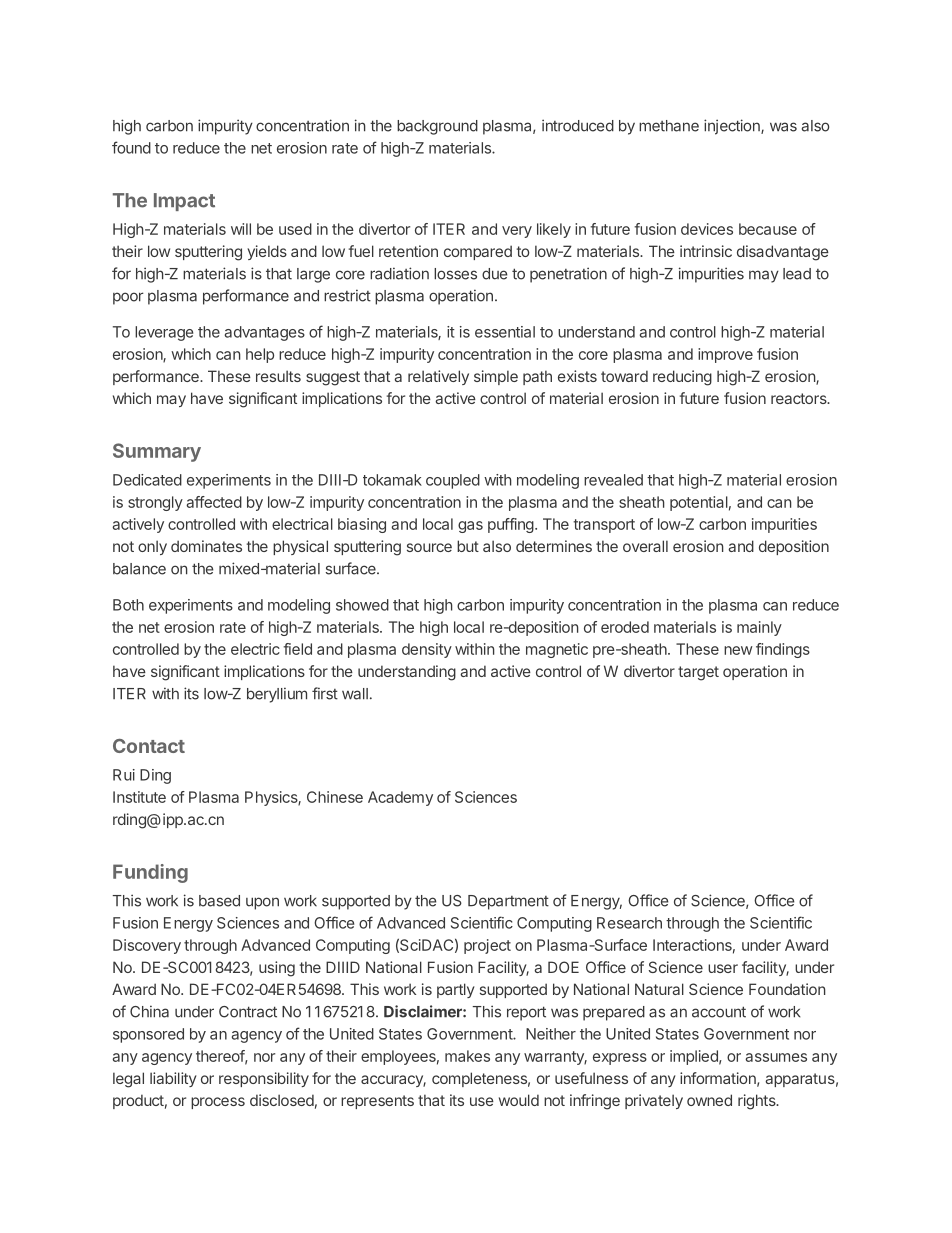 This screenshot has height=1233, width=952. Describe the element at coordinates (733, 127) in the screenshot. I see `injection` at that location.
